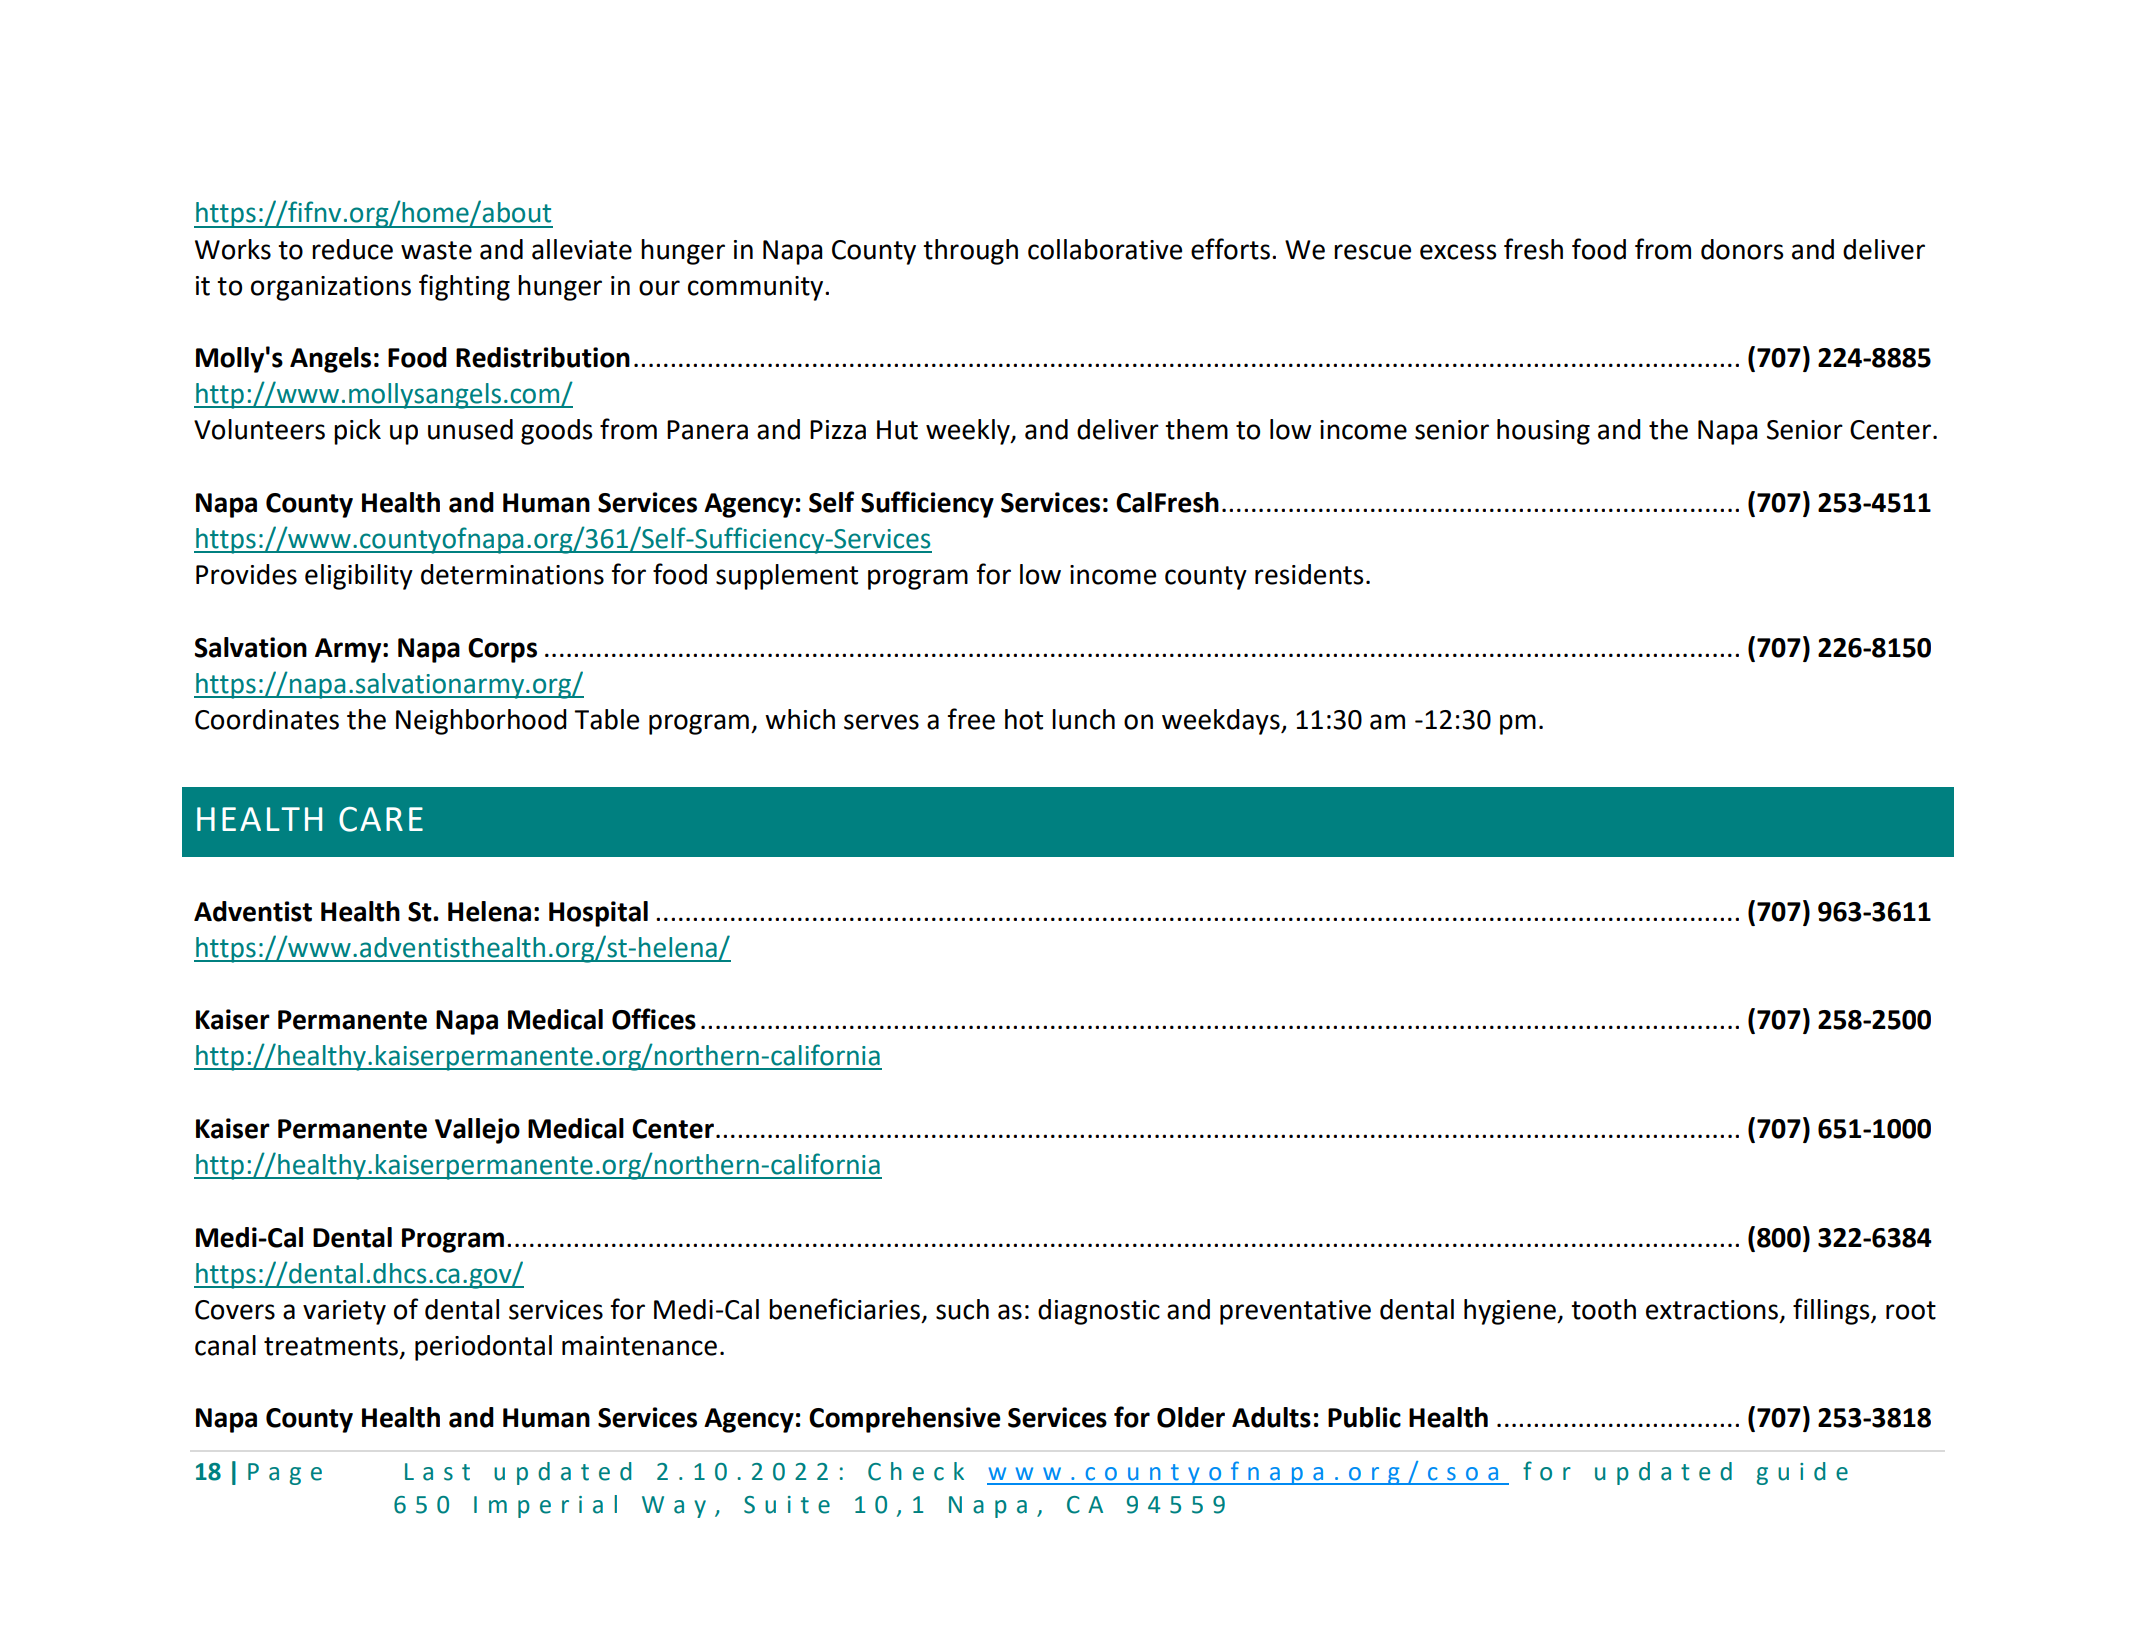  What do you see at coordinates (1105, 249) in the page?
I see `collaborative` at bounding box center [1105, 249].
